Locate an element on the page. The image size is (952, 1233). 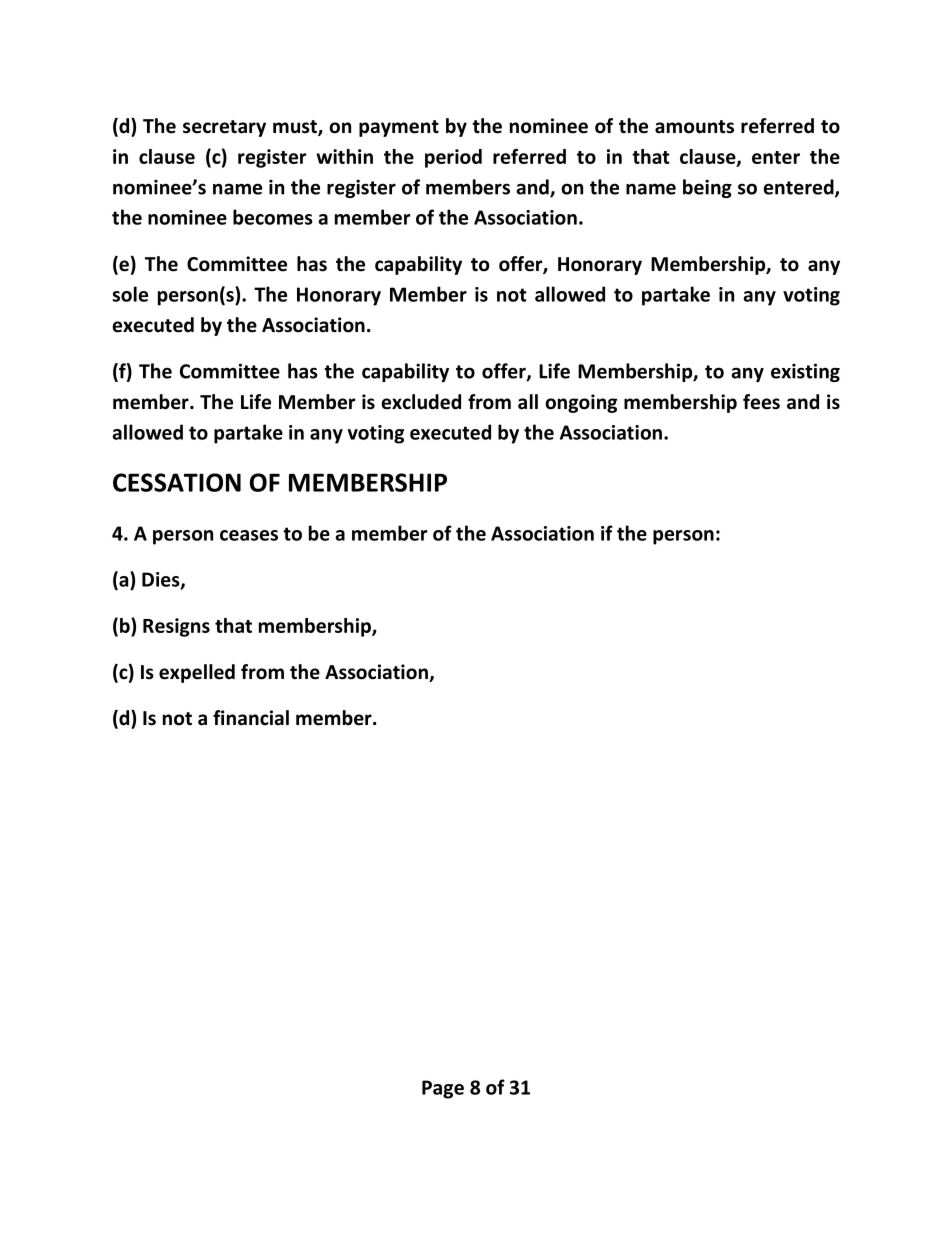
Resigns is located at coordinates (176, 627).
